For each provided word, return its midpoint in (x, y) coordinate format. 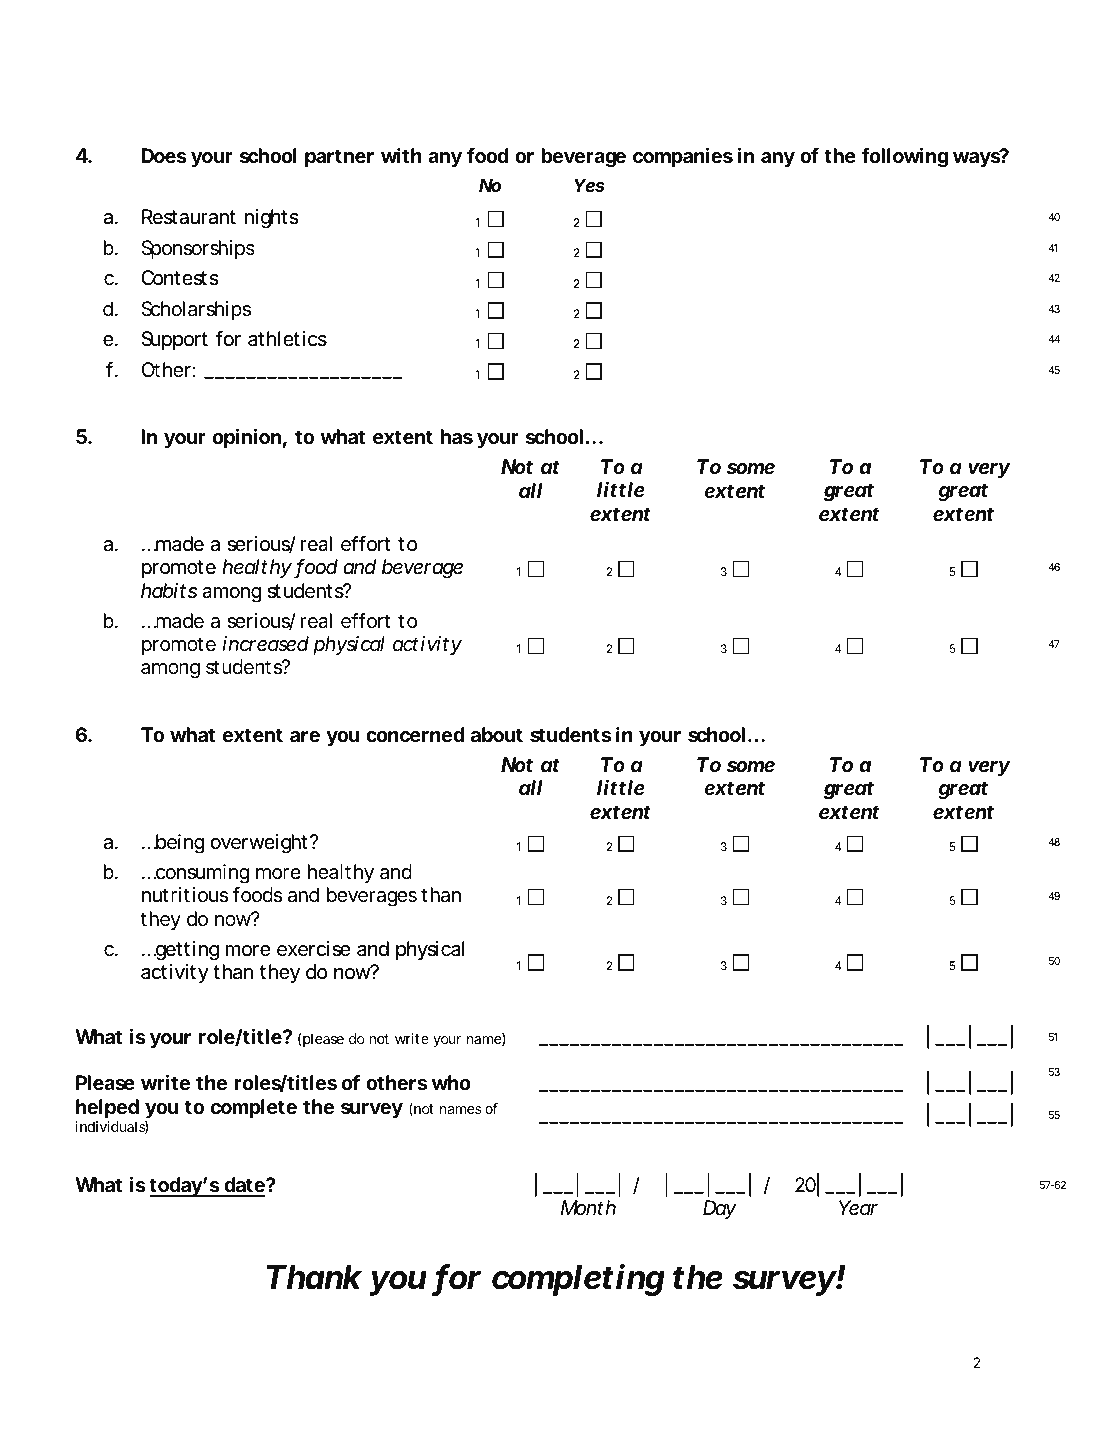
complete (254, 1108)
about (497, 734)
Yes (589, 185)
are (305, 736)
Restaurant (189, 216)
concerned (415, 734)
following (905, 157)
